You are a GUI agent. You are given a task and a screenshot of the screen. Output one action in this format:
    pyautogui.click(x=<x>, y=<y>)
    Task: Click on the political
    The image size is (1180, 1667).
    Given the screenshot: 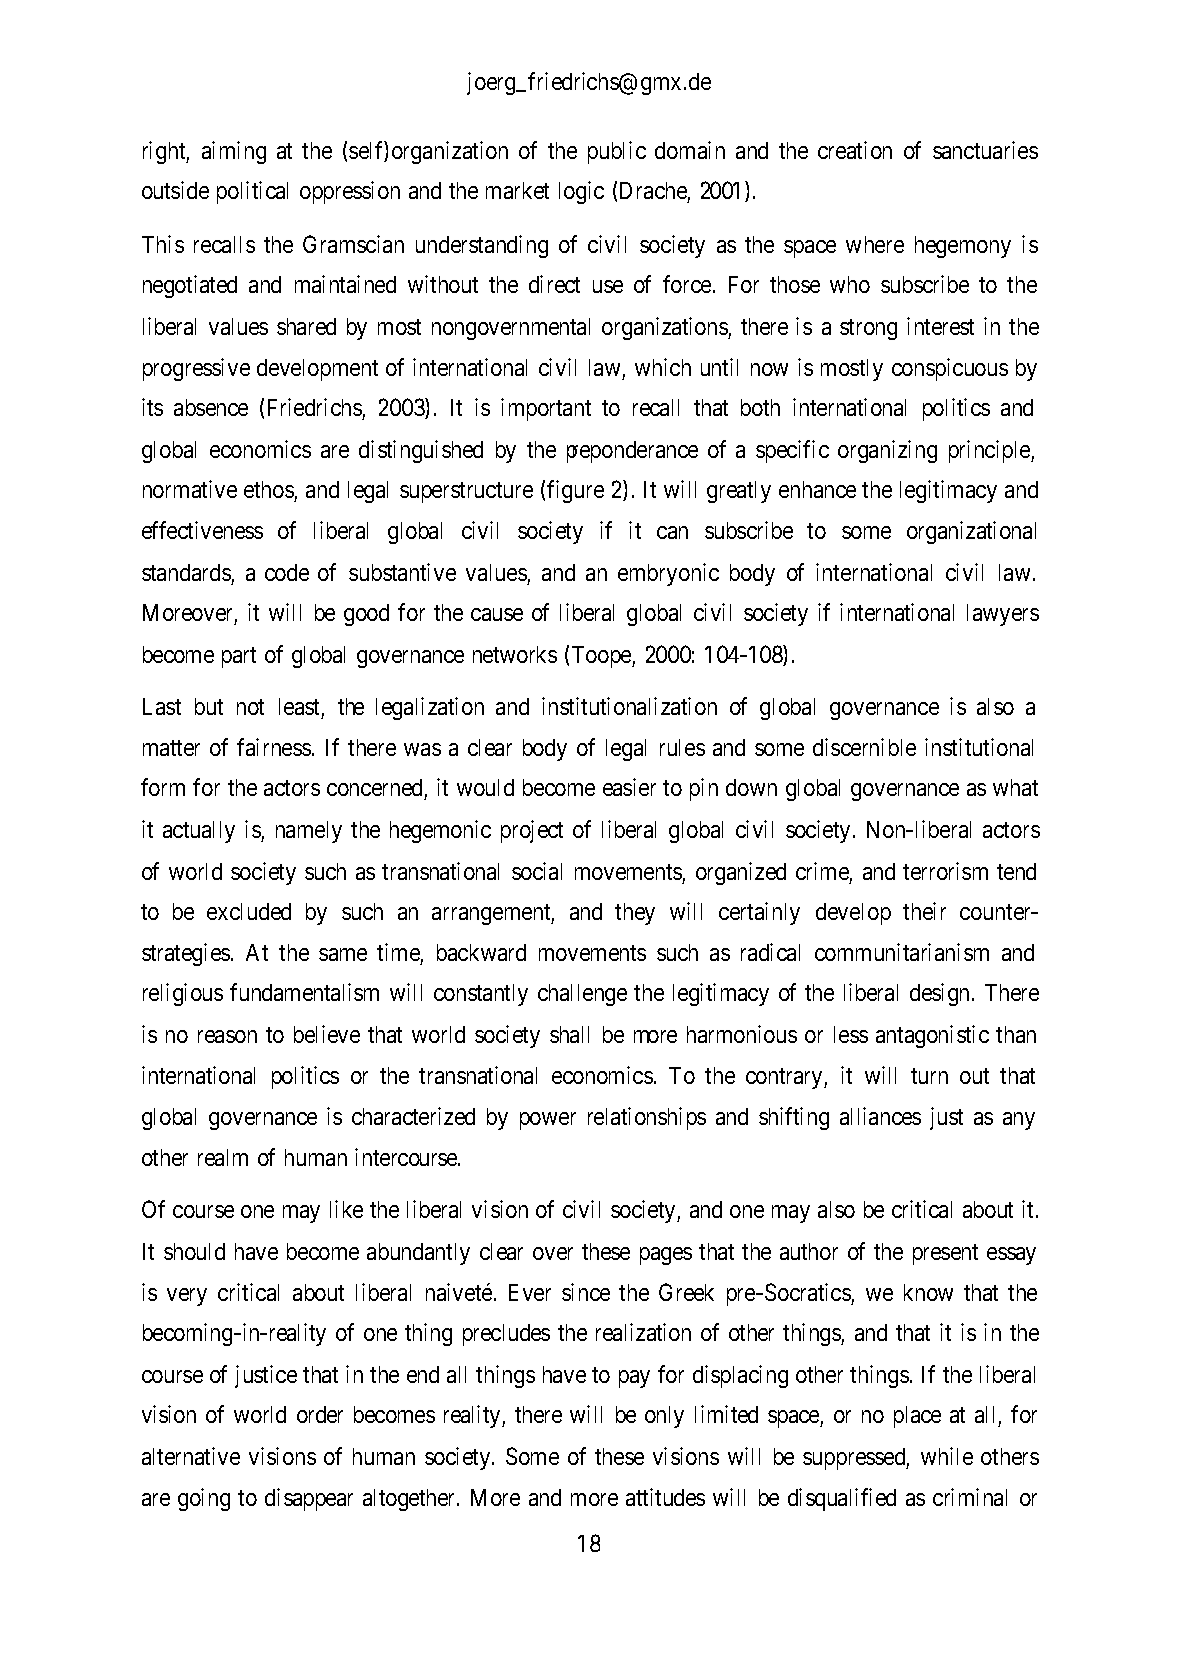 What is the action you would take?
    pyautogui.click(x=252, y=192)
